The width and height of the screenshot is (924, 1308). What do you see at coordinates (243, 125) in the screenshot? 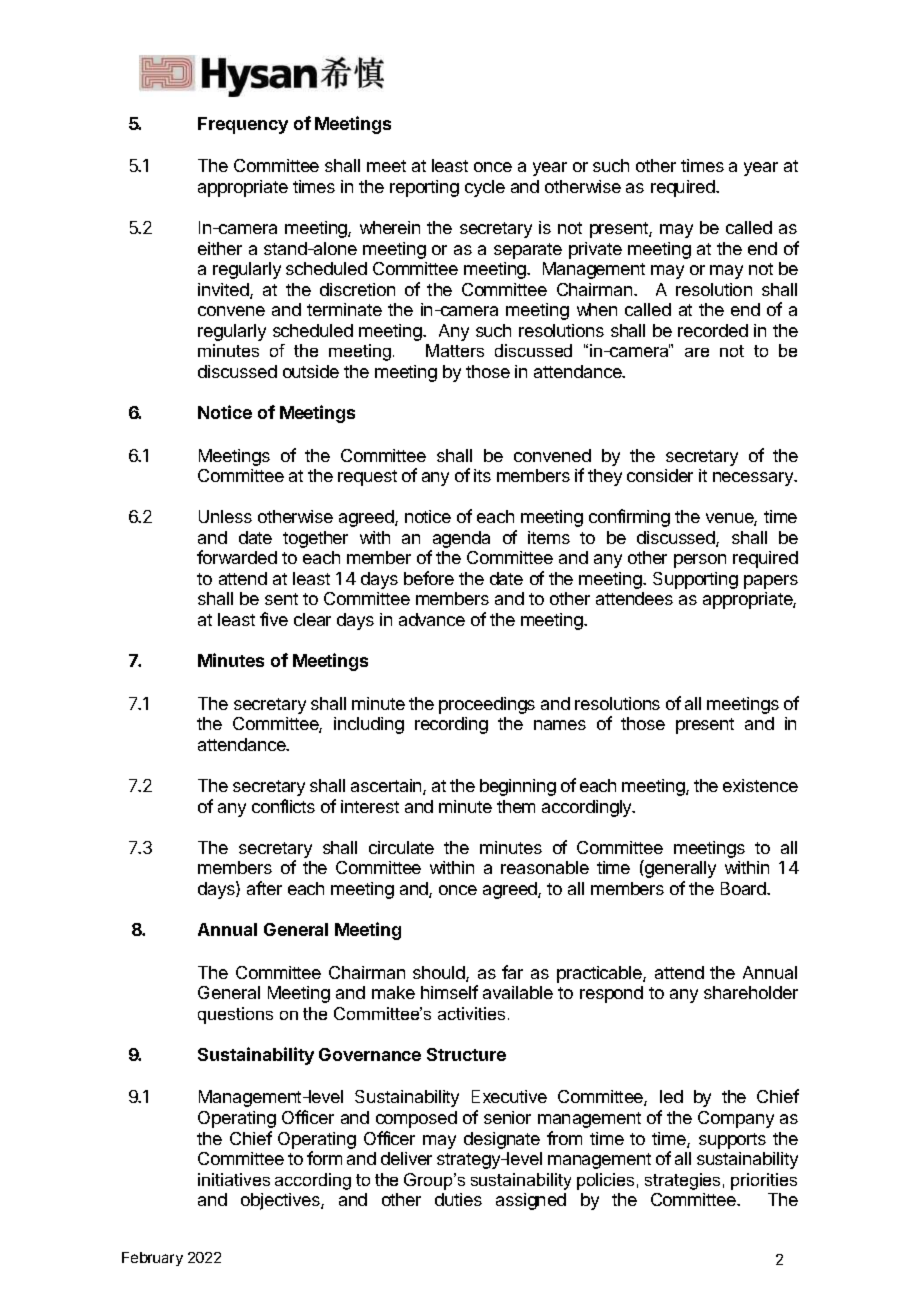
I see `Frequency` at bounding box center [243, 125].
